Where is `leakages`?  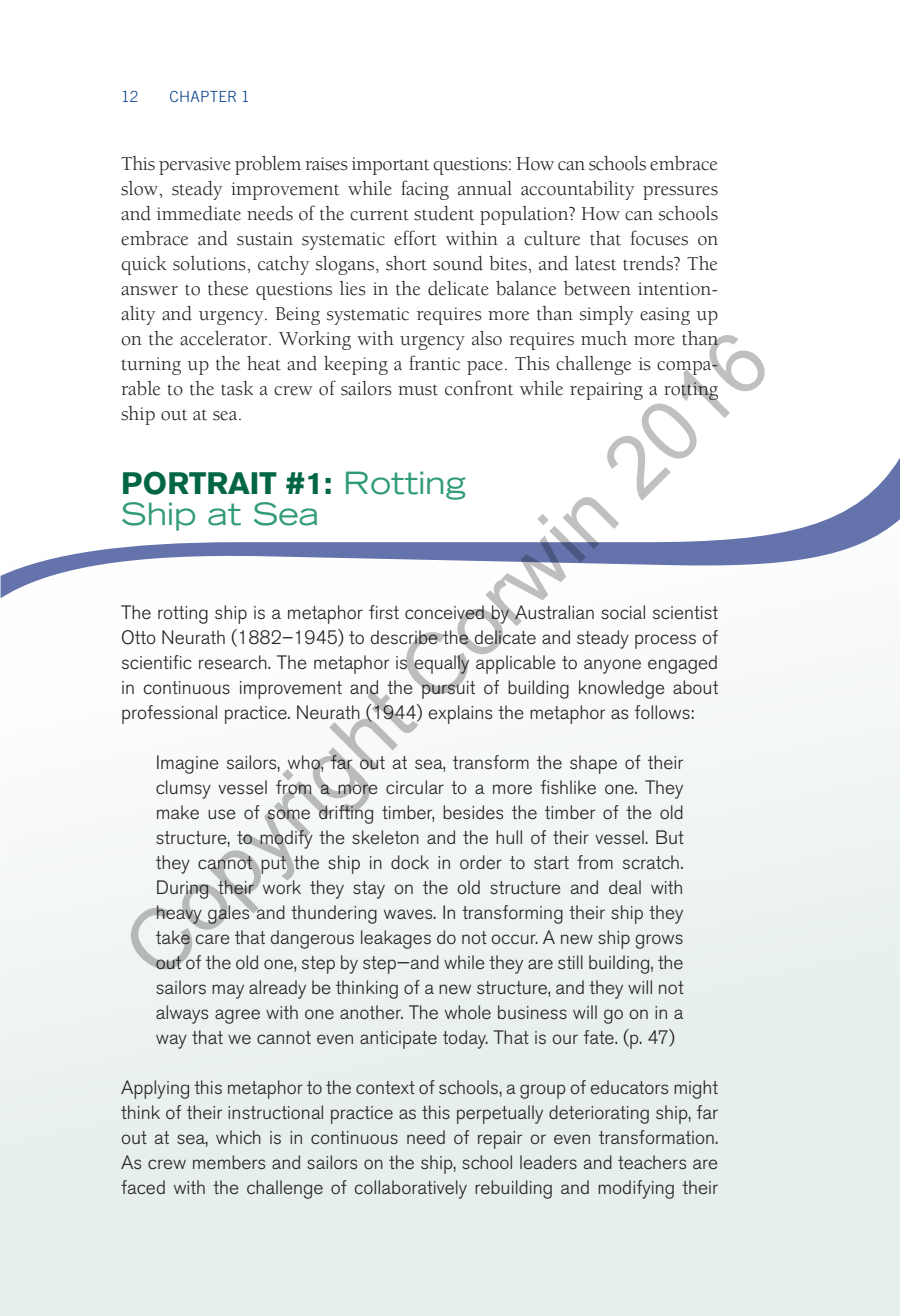 leakages is located at coordinates (396, 939).
